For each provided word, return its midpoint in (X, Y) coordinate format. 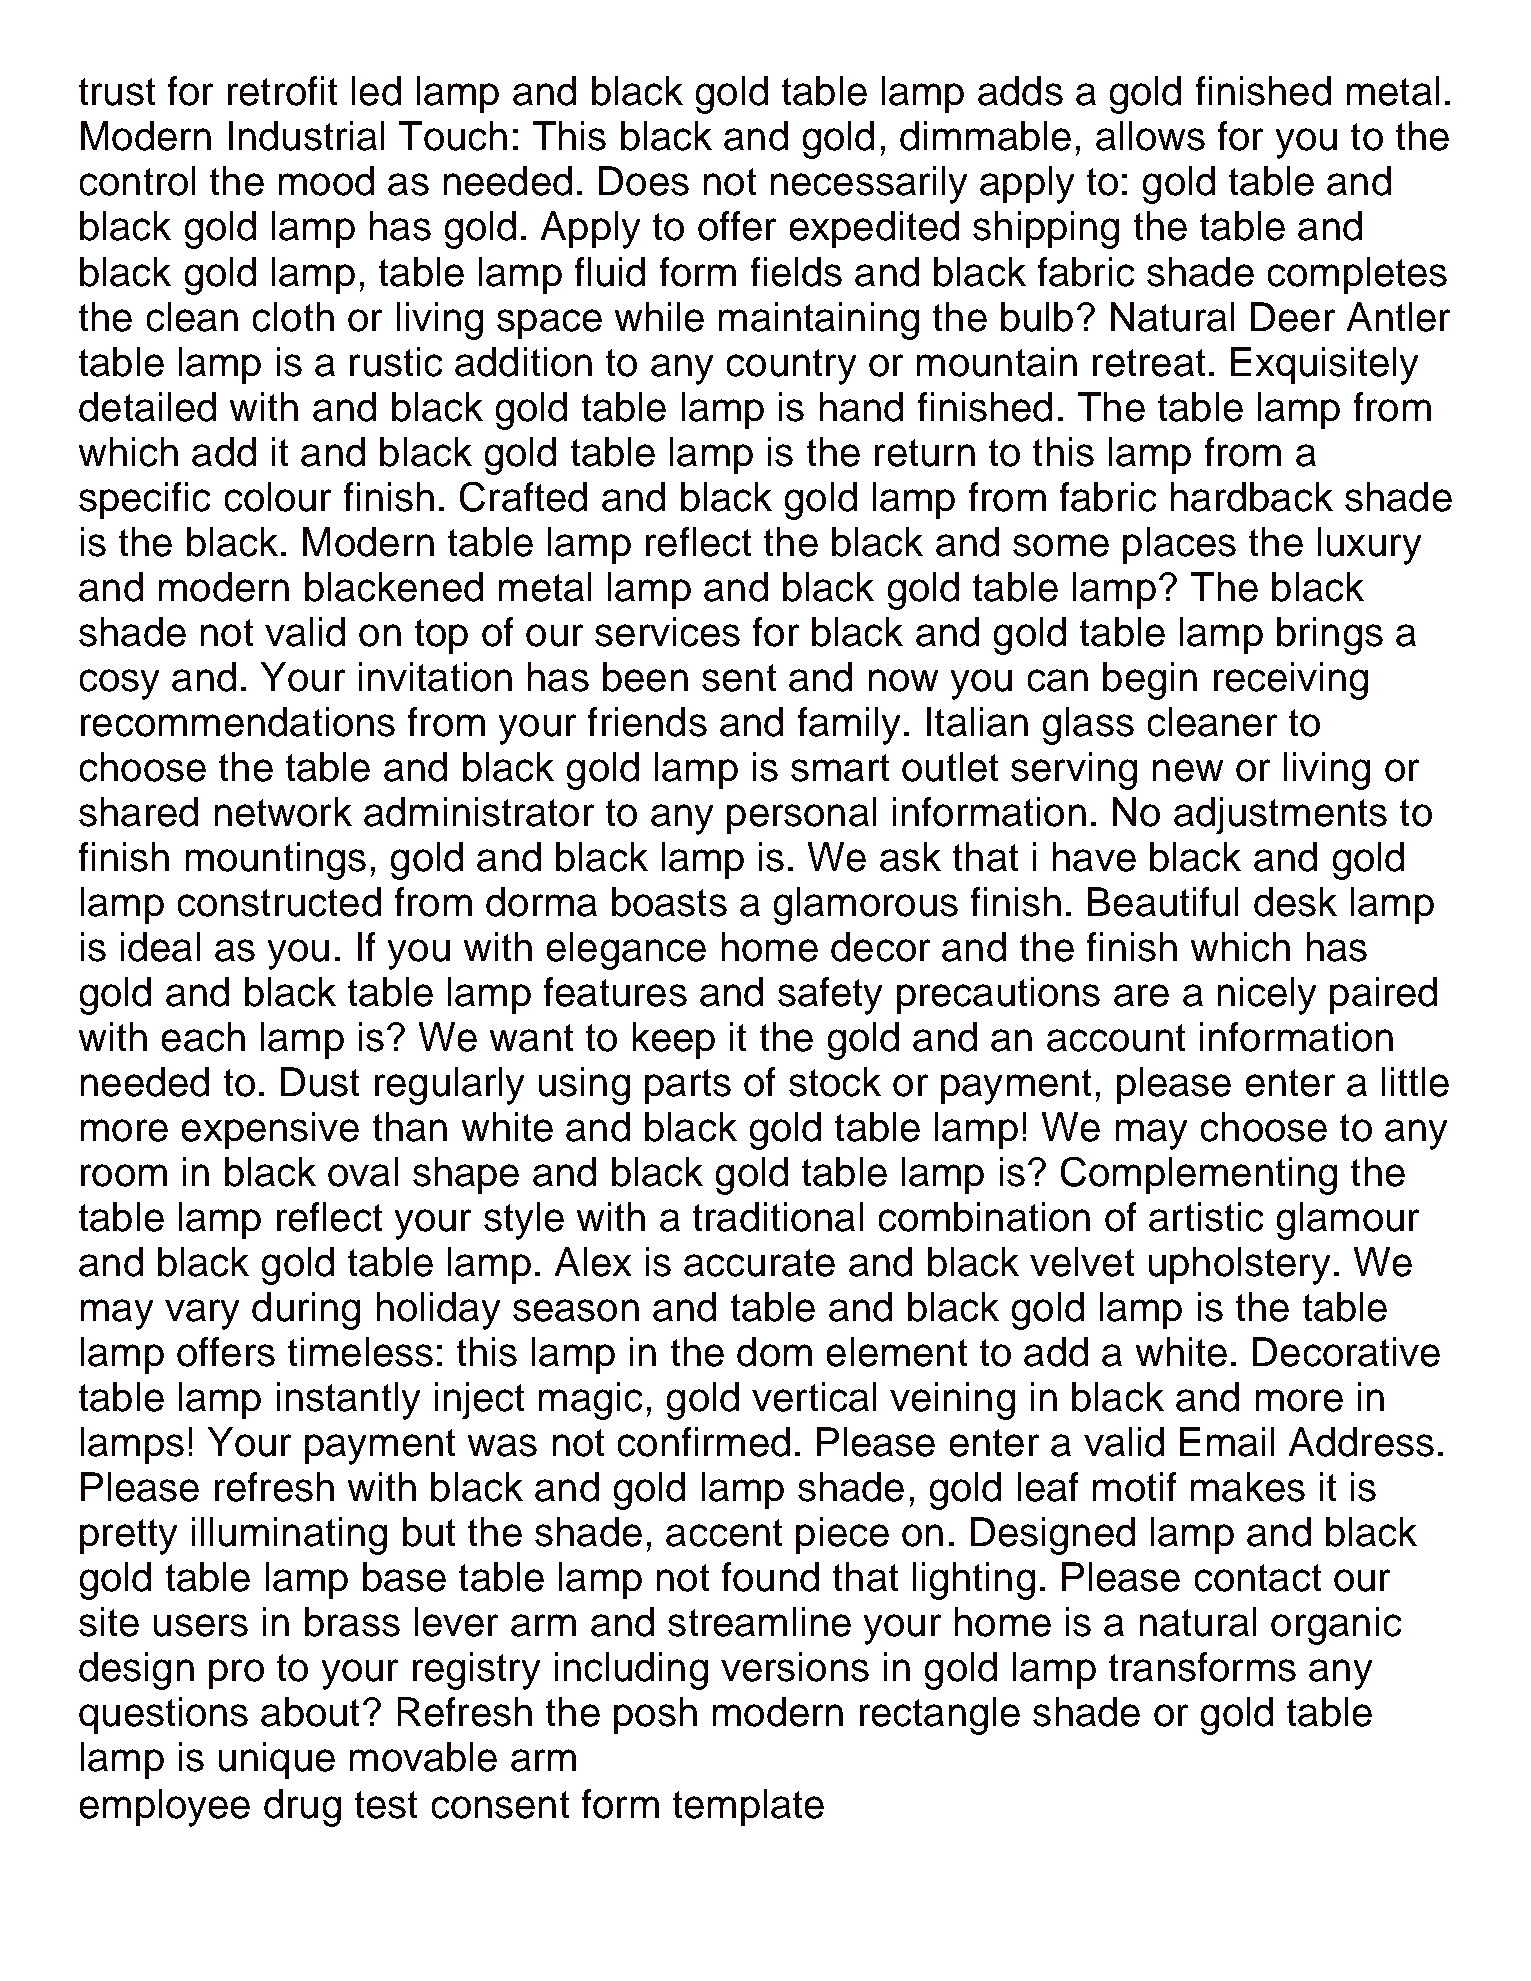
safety (830, 996)
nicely (1267, 996)
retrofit (282, 91)
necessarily (869, 185)
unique (277, 1760)
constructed (279, 902)
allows (1150, 136)
